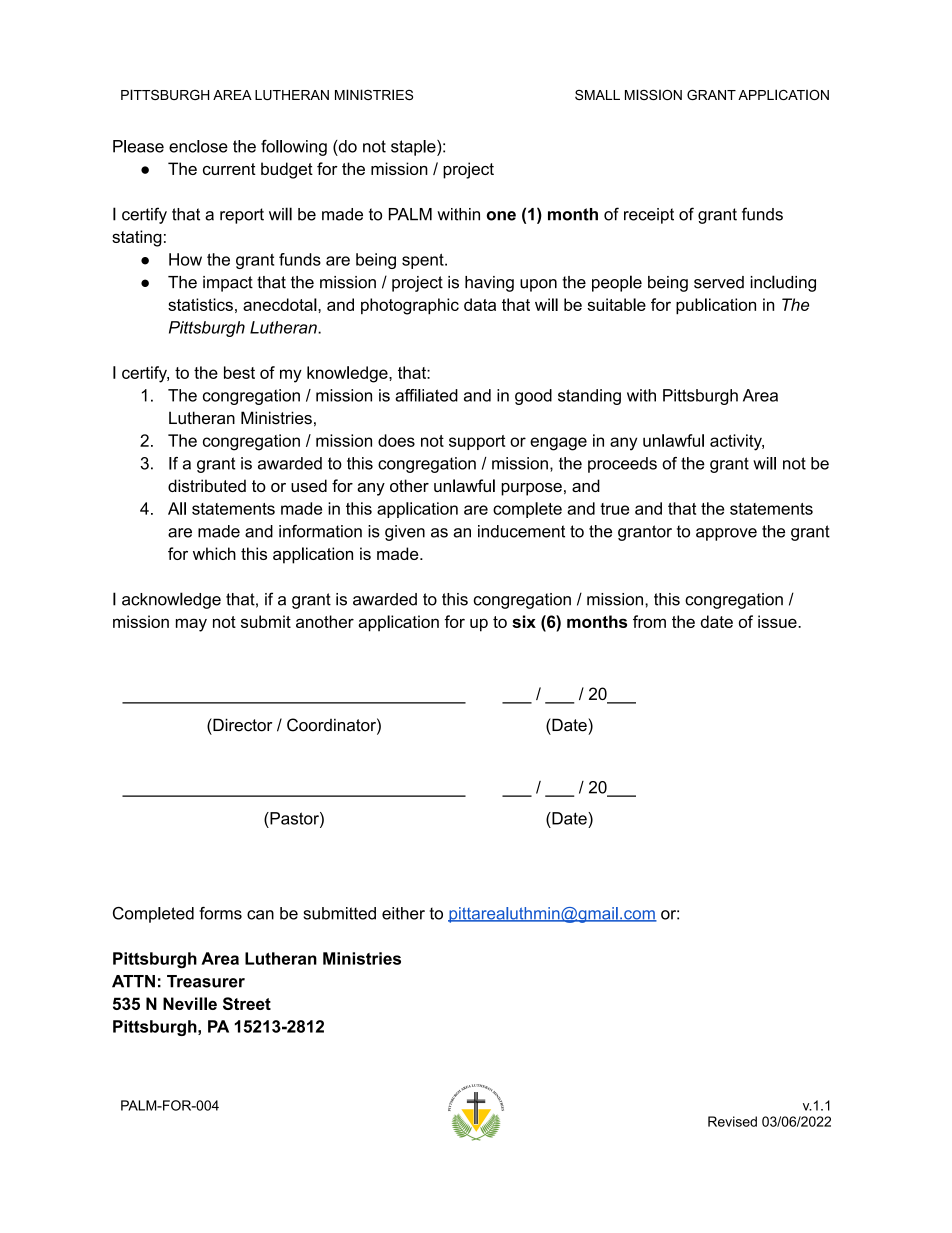  What do you see at coordinates (191, 625) in the screenshot?
I see `may` at bounding box center [191, 625].
